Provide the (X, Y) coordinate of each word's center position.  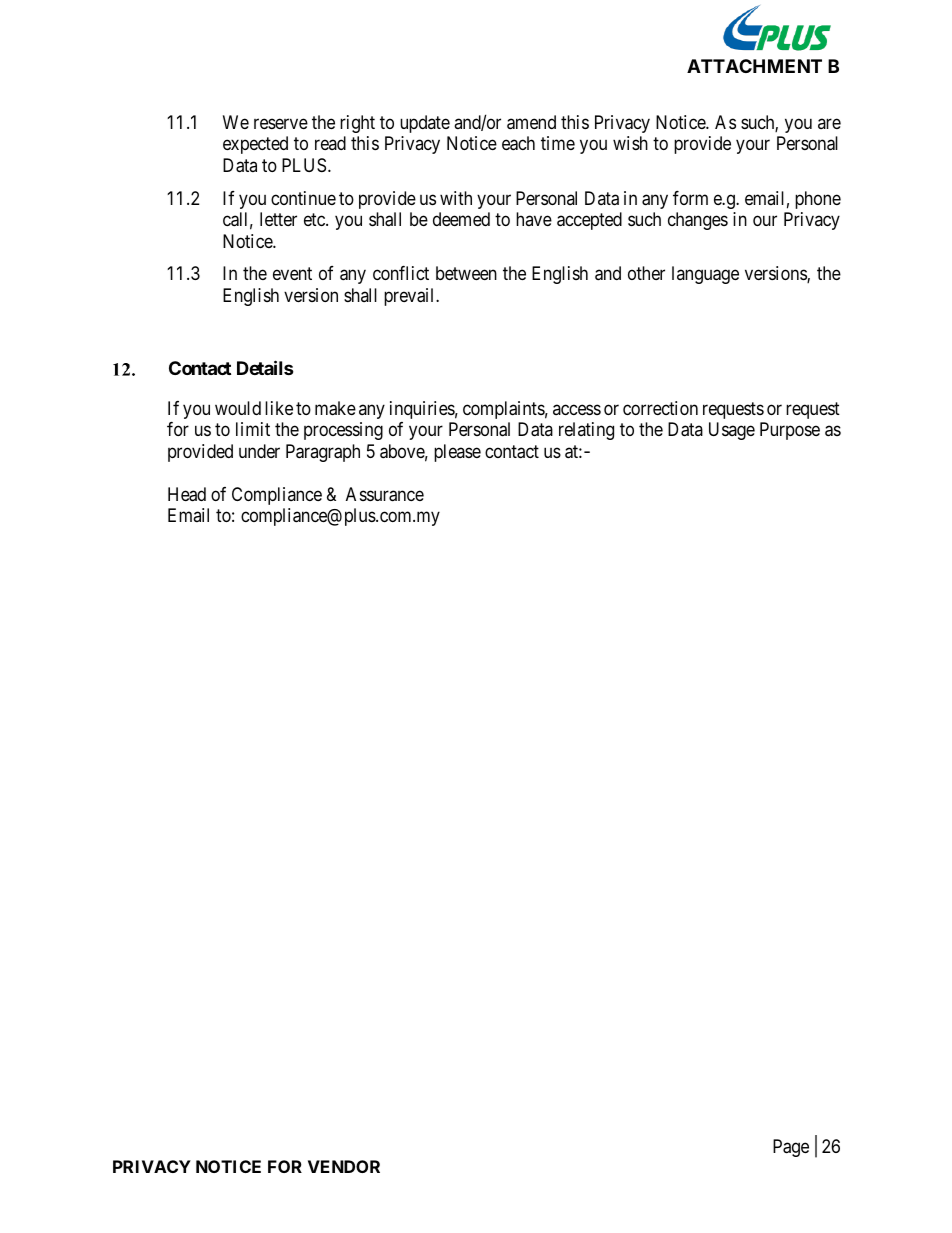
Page (791, 1148)
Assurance (385, 494)
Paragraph (323, 453)
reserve (281, 123)
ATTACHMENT (754, 66)
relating (586, 431)
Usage (732, 431)
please (457, 453)
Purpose (790, 431)
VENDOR (344, 1166)
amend (531, 122)
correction (660, 408)
